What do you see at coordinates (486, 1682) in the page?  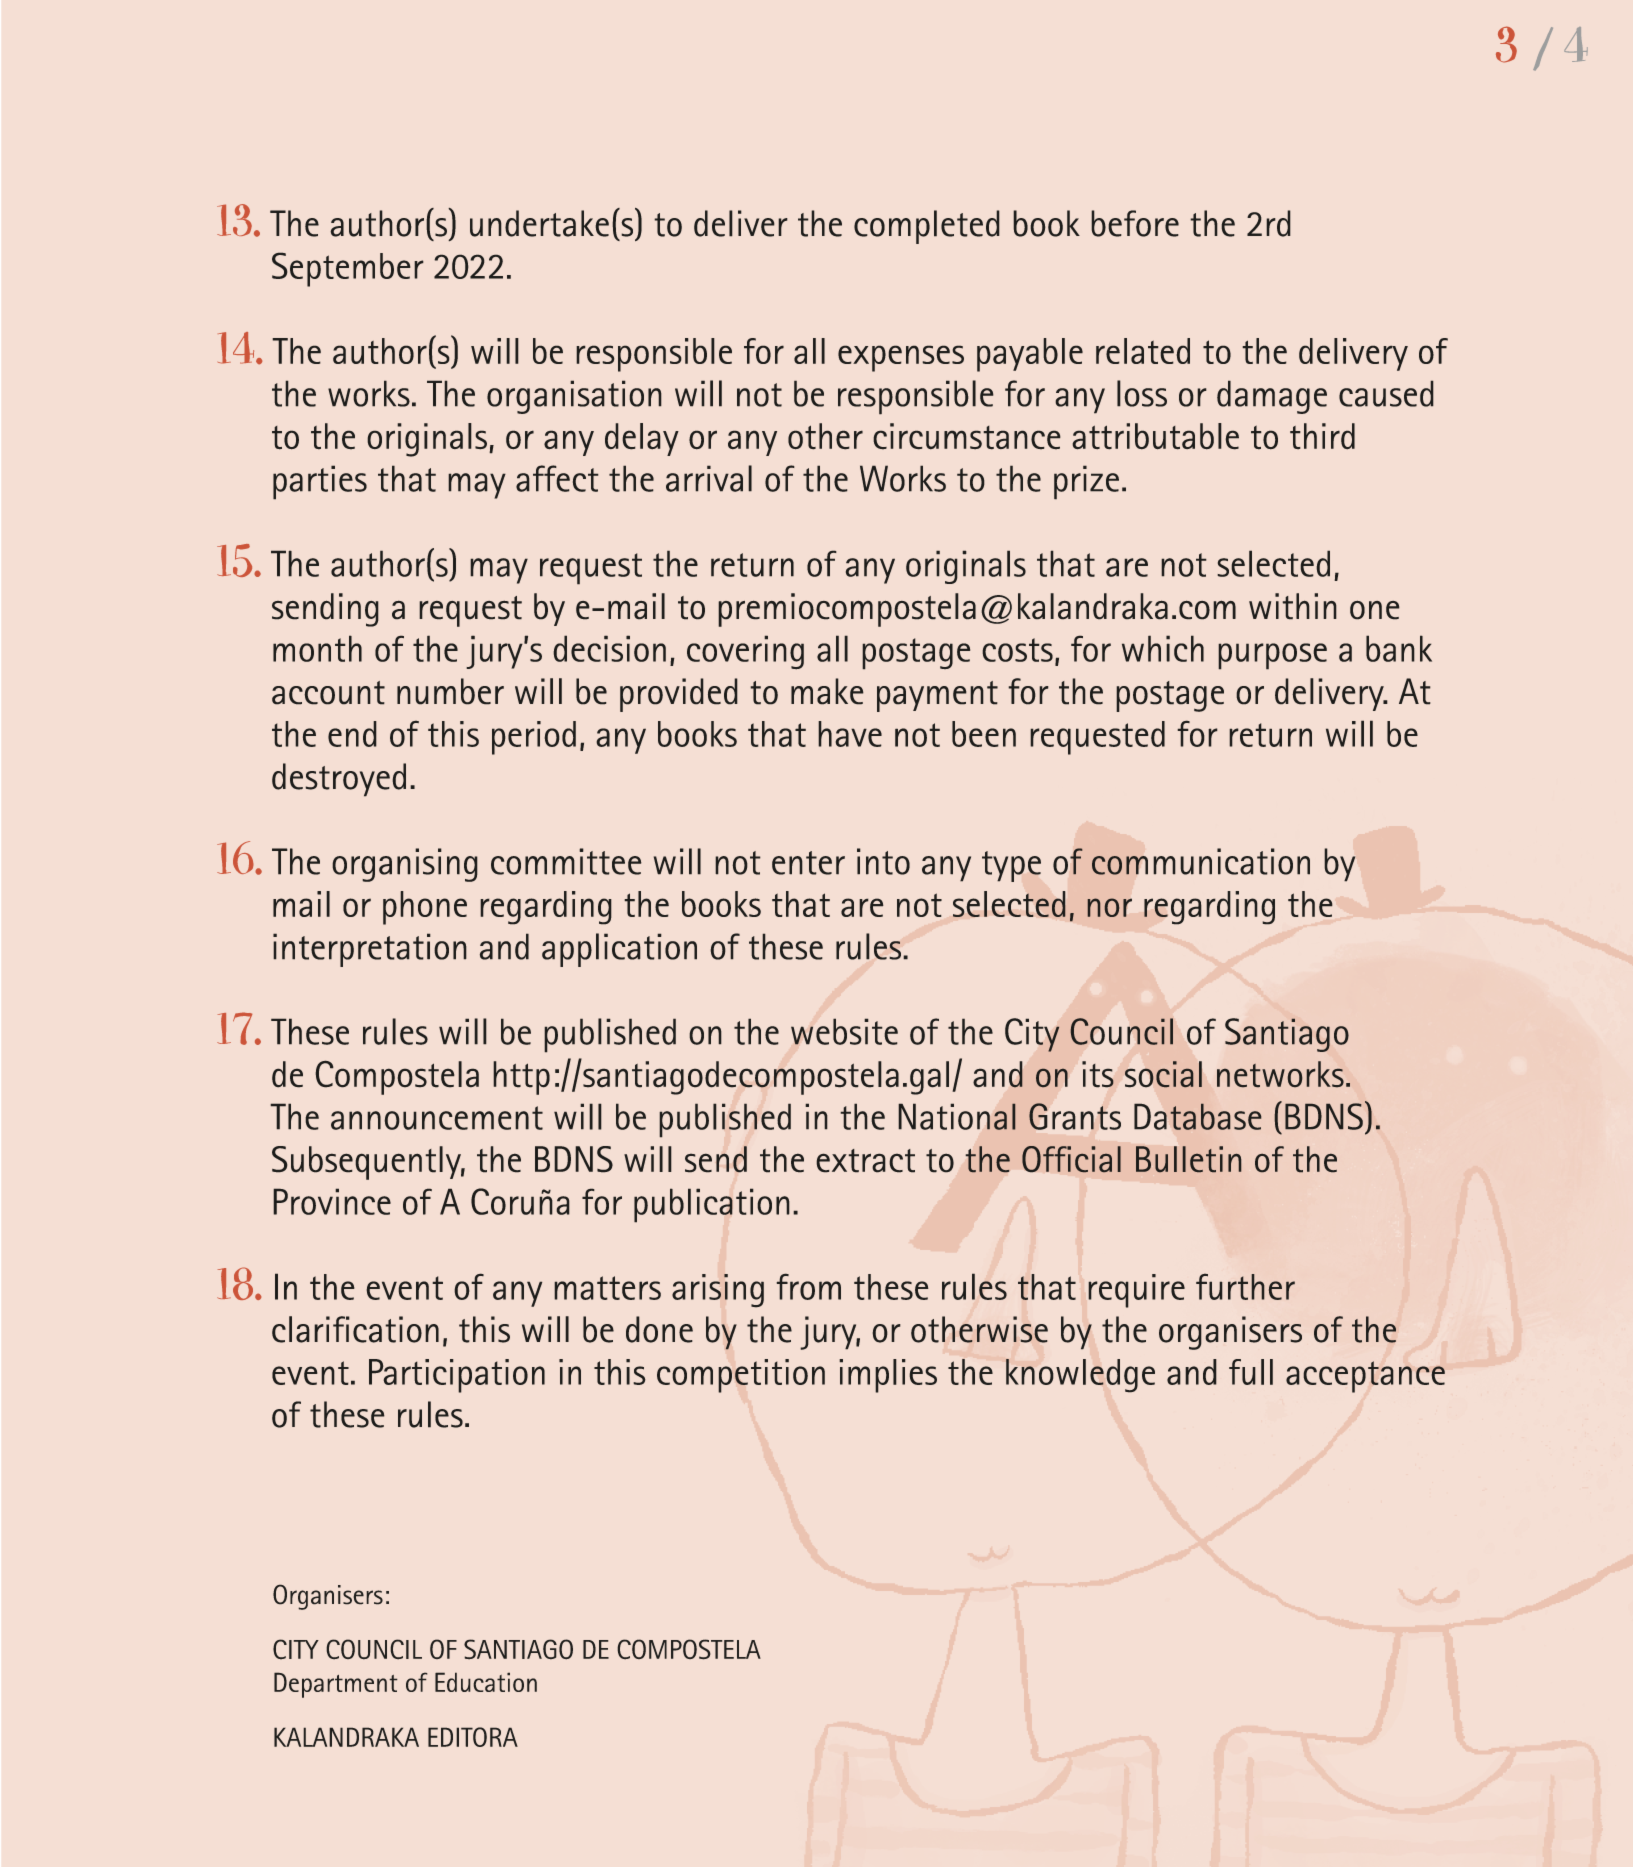 I see `Education` at bounding box center [486, 1682].
